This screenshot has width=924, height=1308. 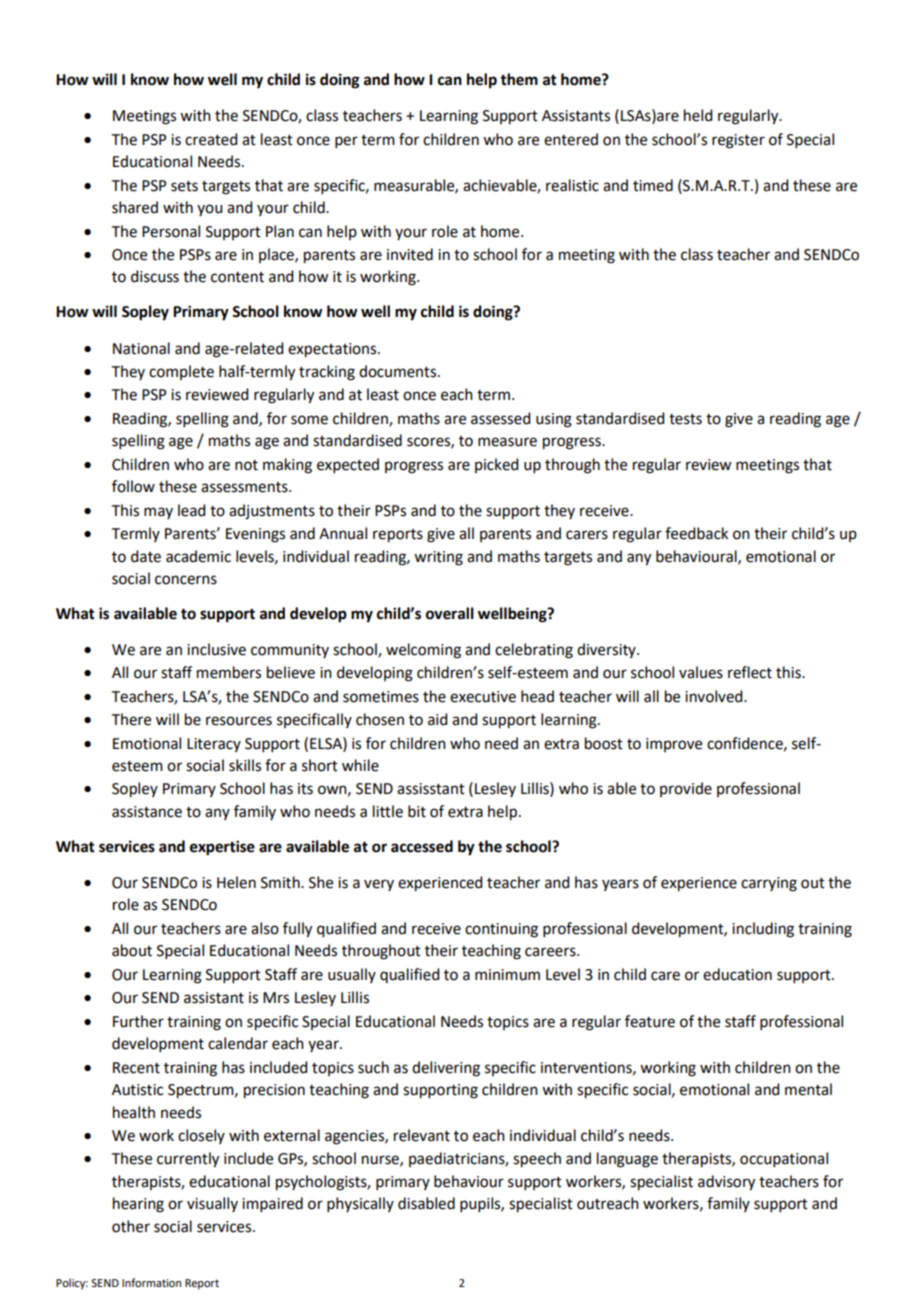 What do you see at coordinates (519, 79) in the screenshot?
I see `them` at bounding box center [519, 79].
